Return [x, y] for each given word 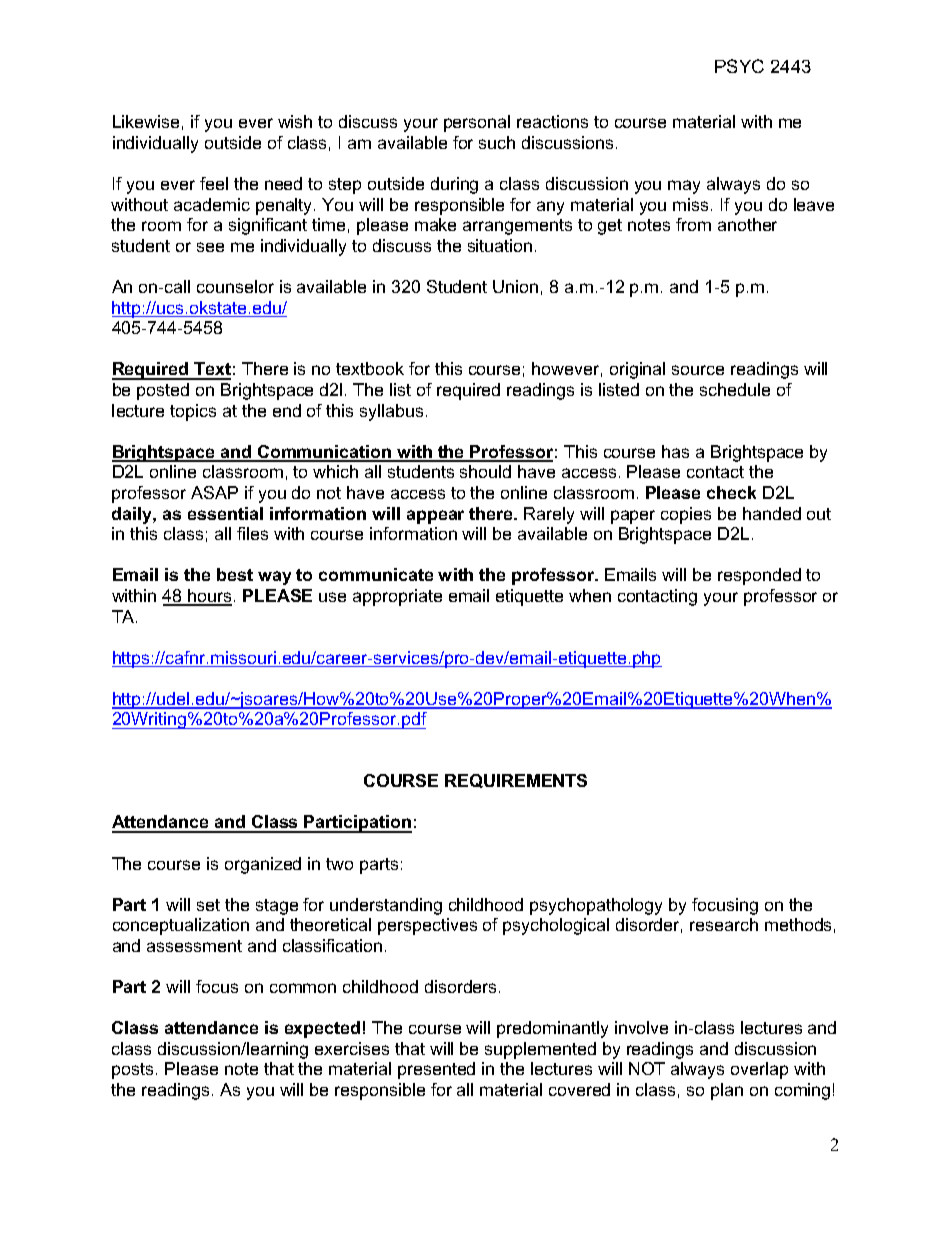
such [497, 142]
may [684, 187]
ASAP [214, 492]
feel [214, 183]
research [724, 924]
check [731, 492]
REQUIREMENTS [516, 781]
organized [263, 865]
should [485, 471]
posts [134, 1071]
